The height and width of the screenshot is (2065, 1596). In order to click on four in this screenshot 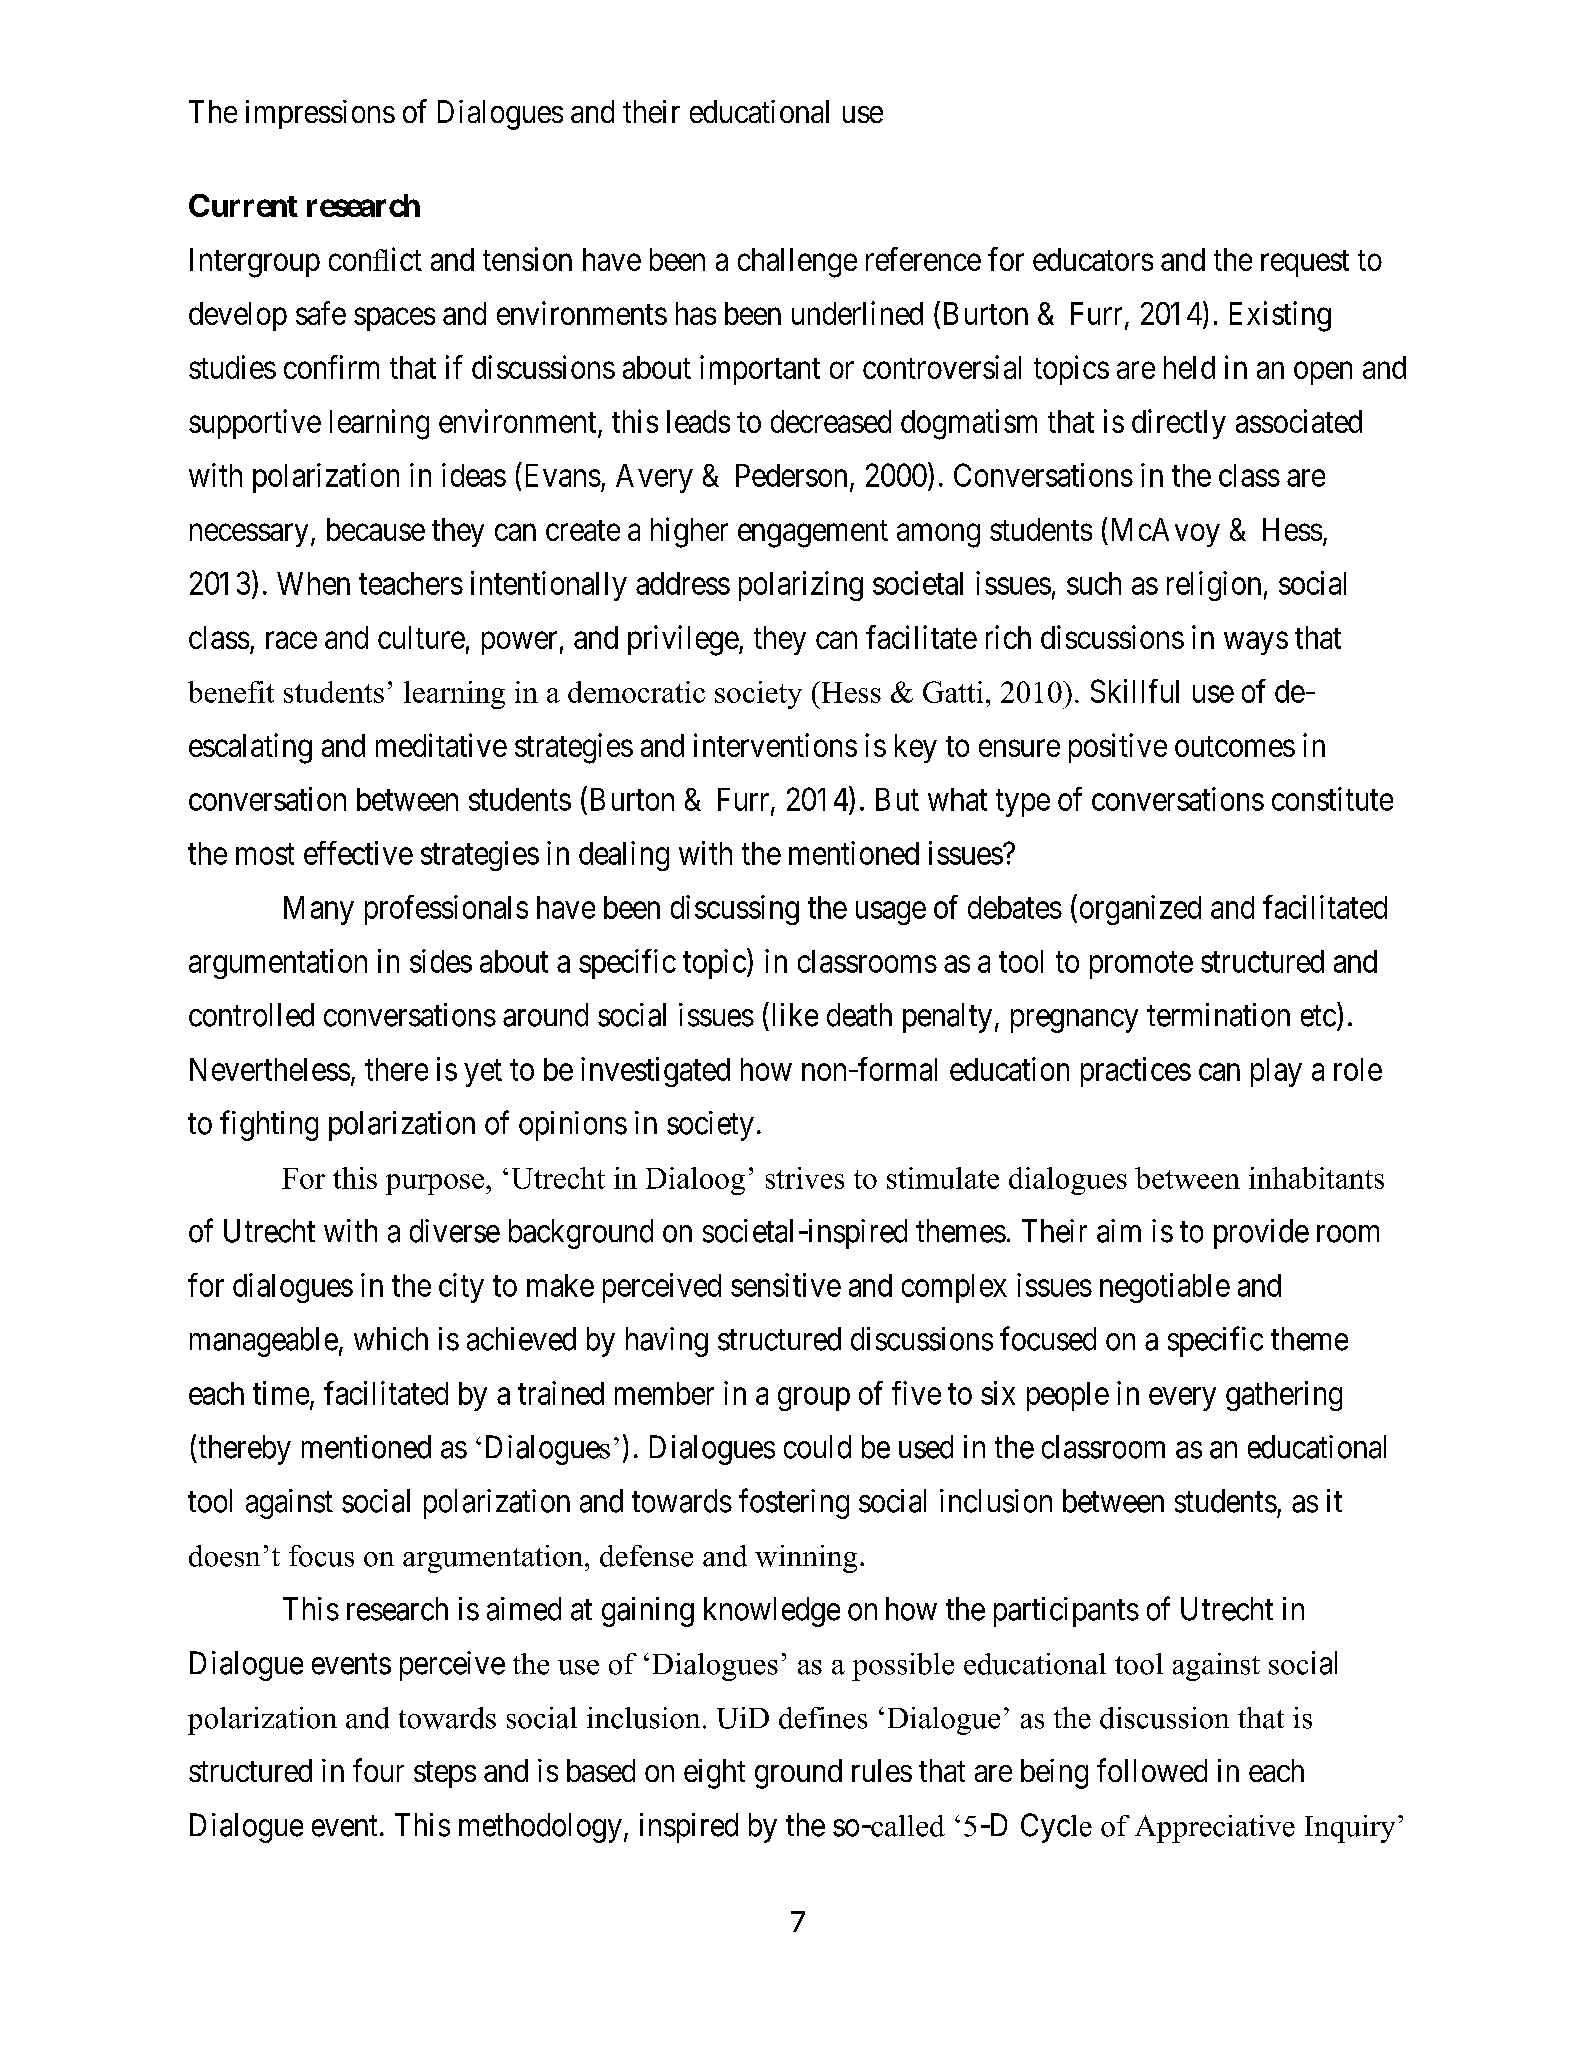, I will do `click(378, 1770)`.
